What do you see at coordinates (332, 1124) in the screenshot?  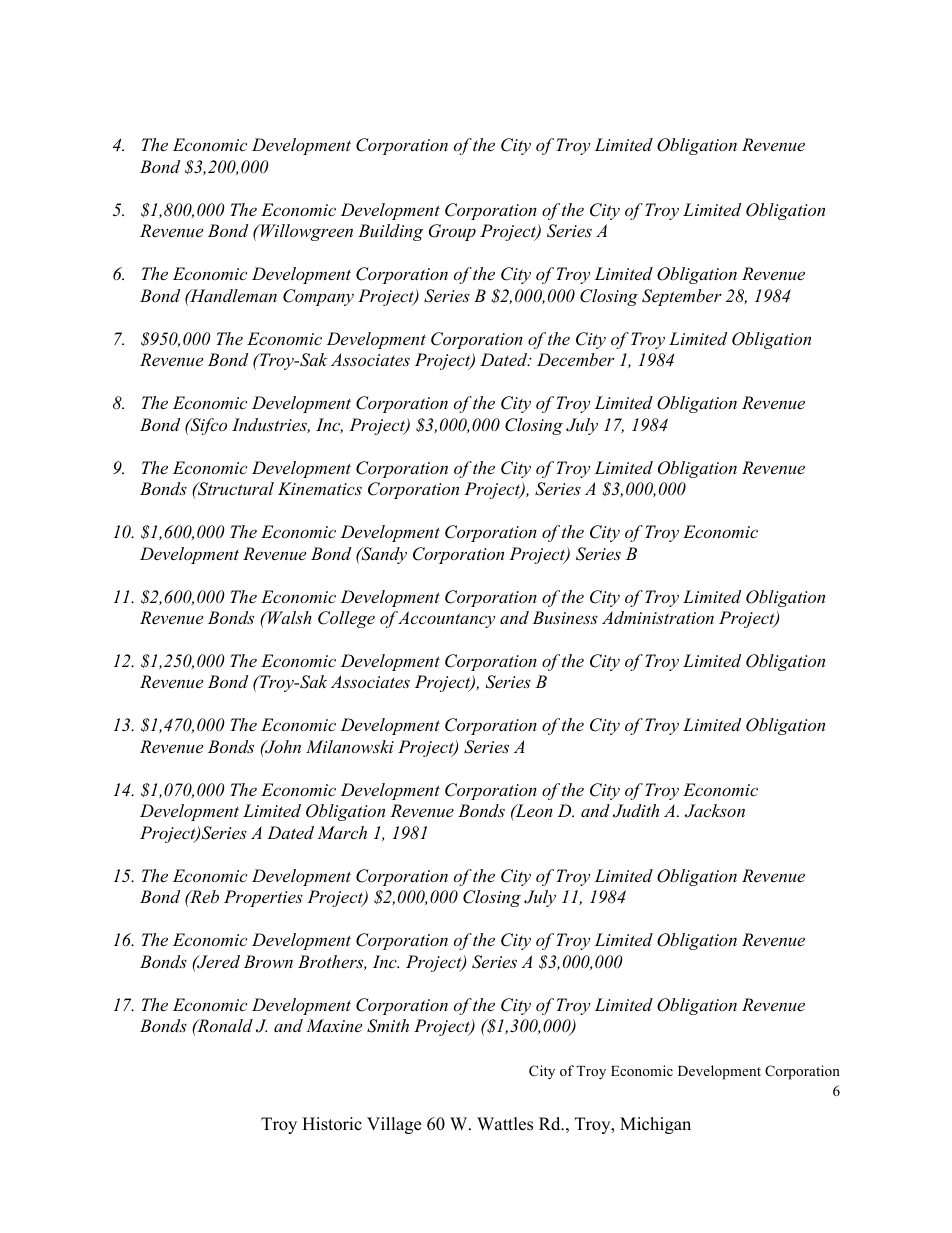 I see `Historic` at bounding box center [332, 1124].
